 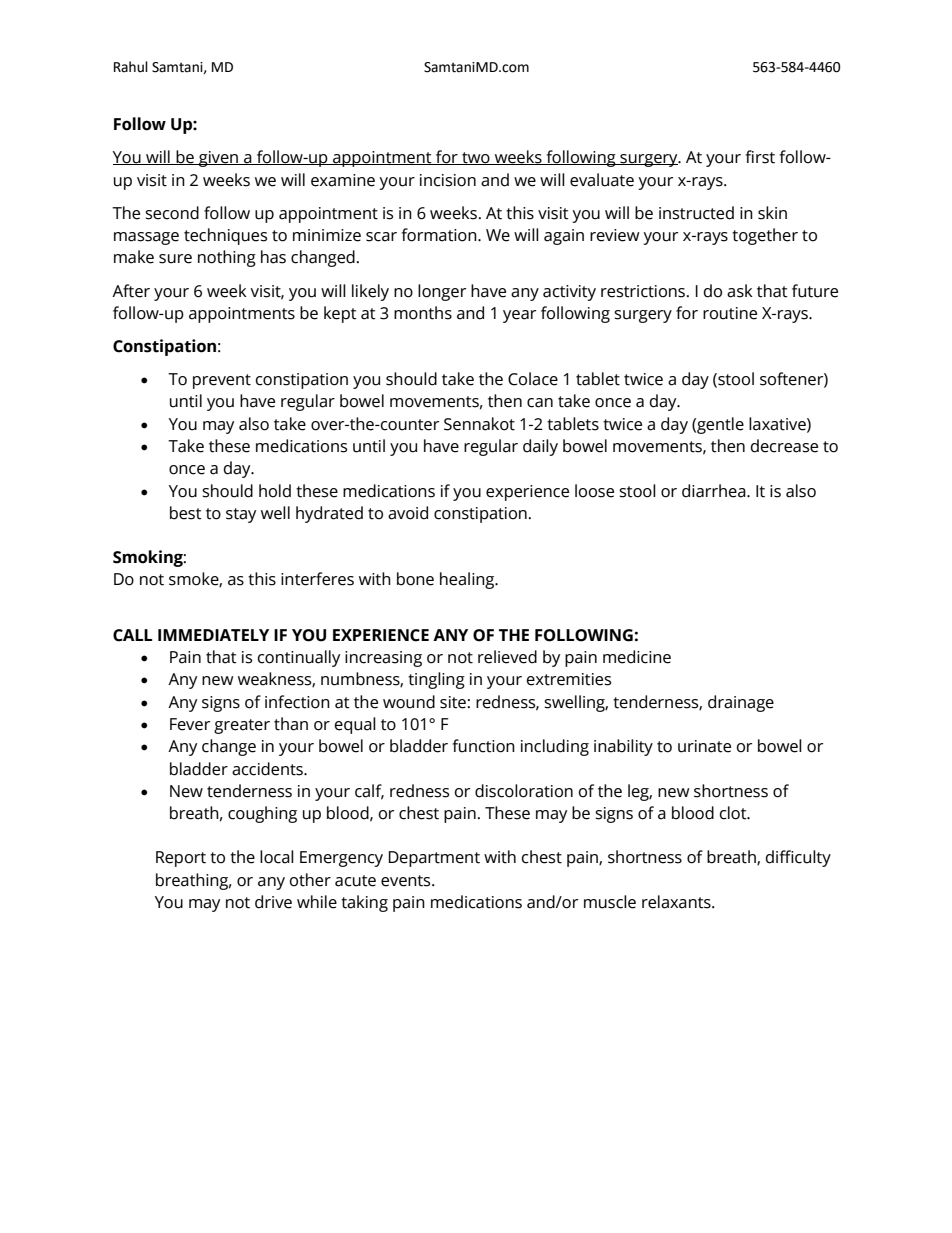 What do you see at coordinates (408, 513) in the screenshot?
I see `avoid` at bounding box center [408, 513].
